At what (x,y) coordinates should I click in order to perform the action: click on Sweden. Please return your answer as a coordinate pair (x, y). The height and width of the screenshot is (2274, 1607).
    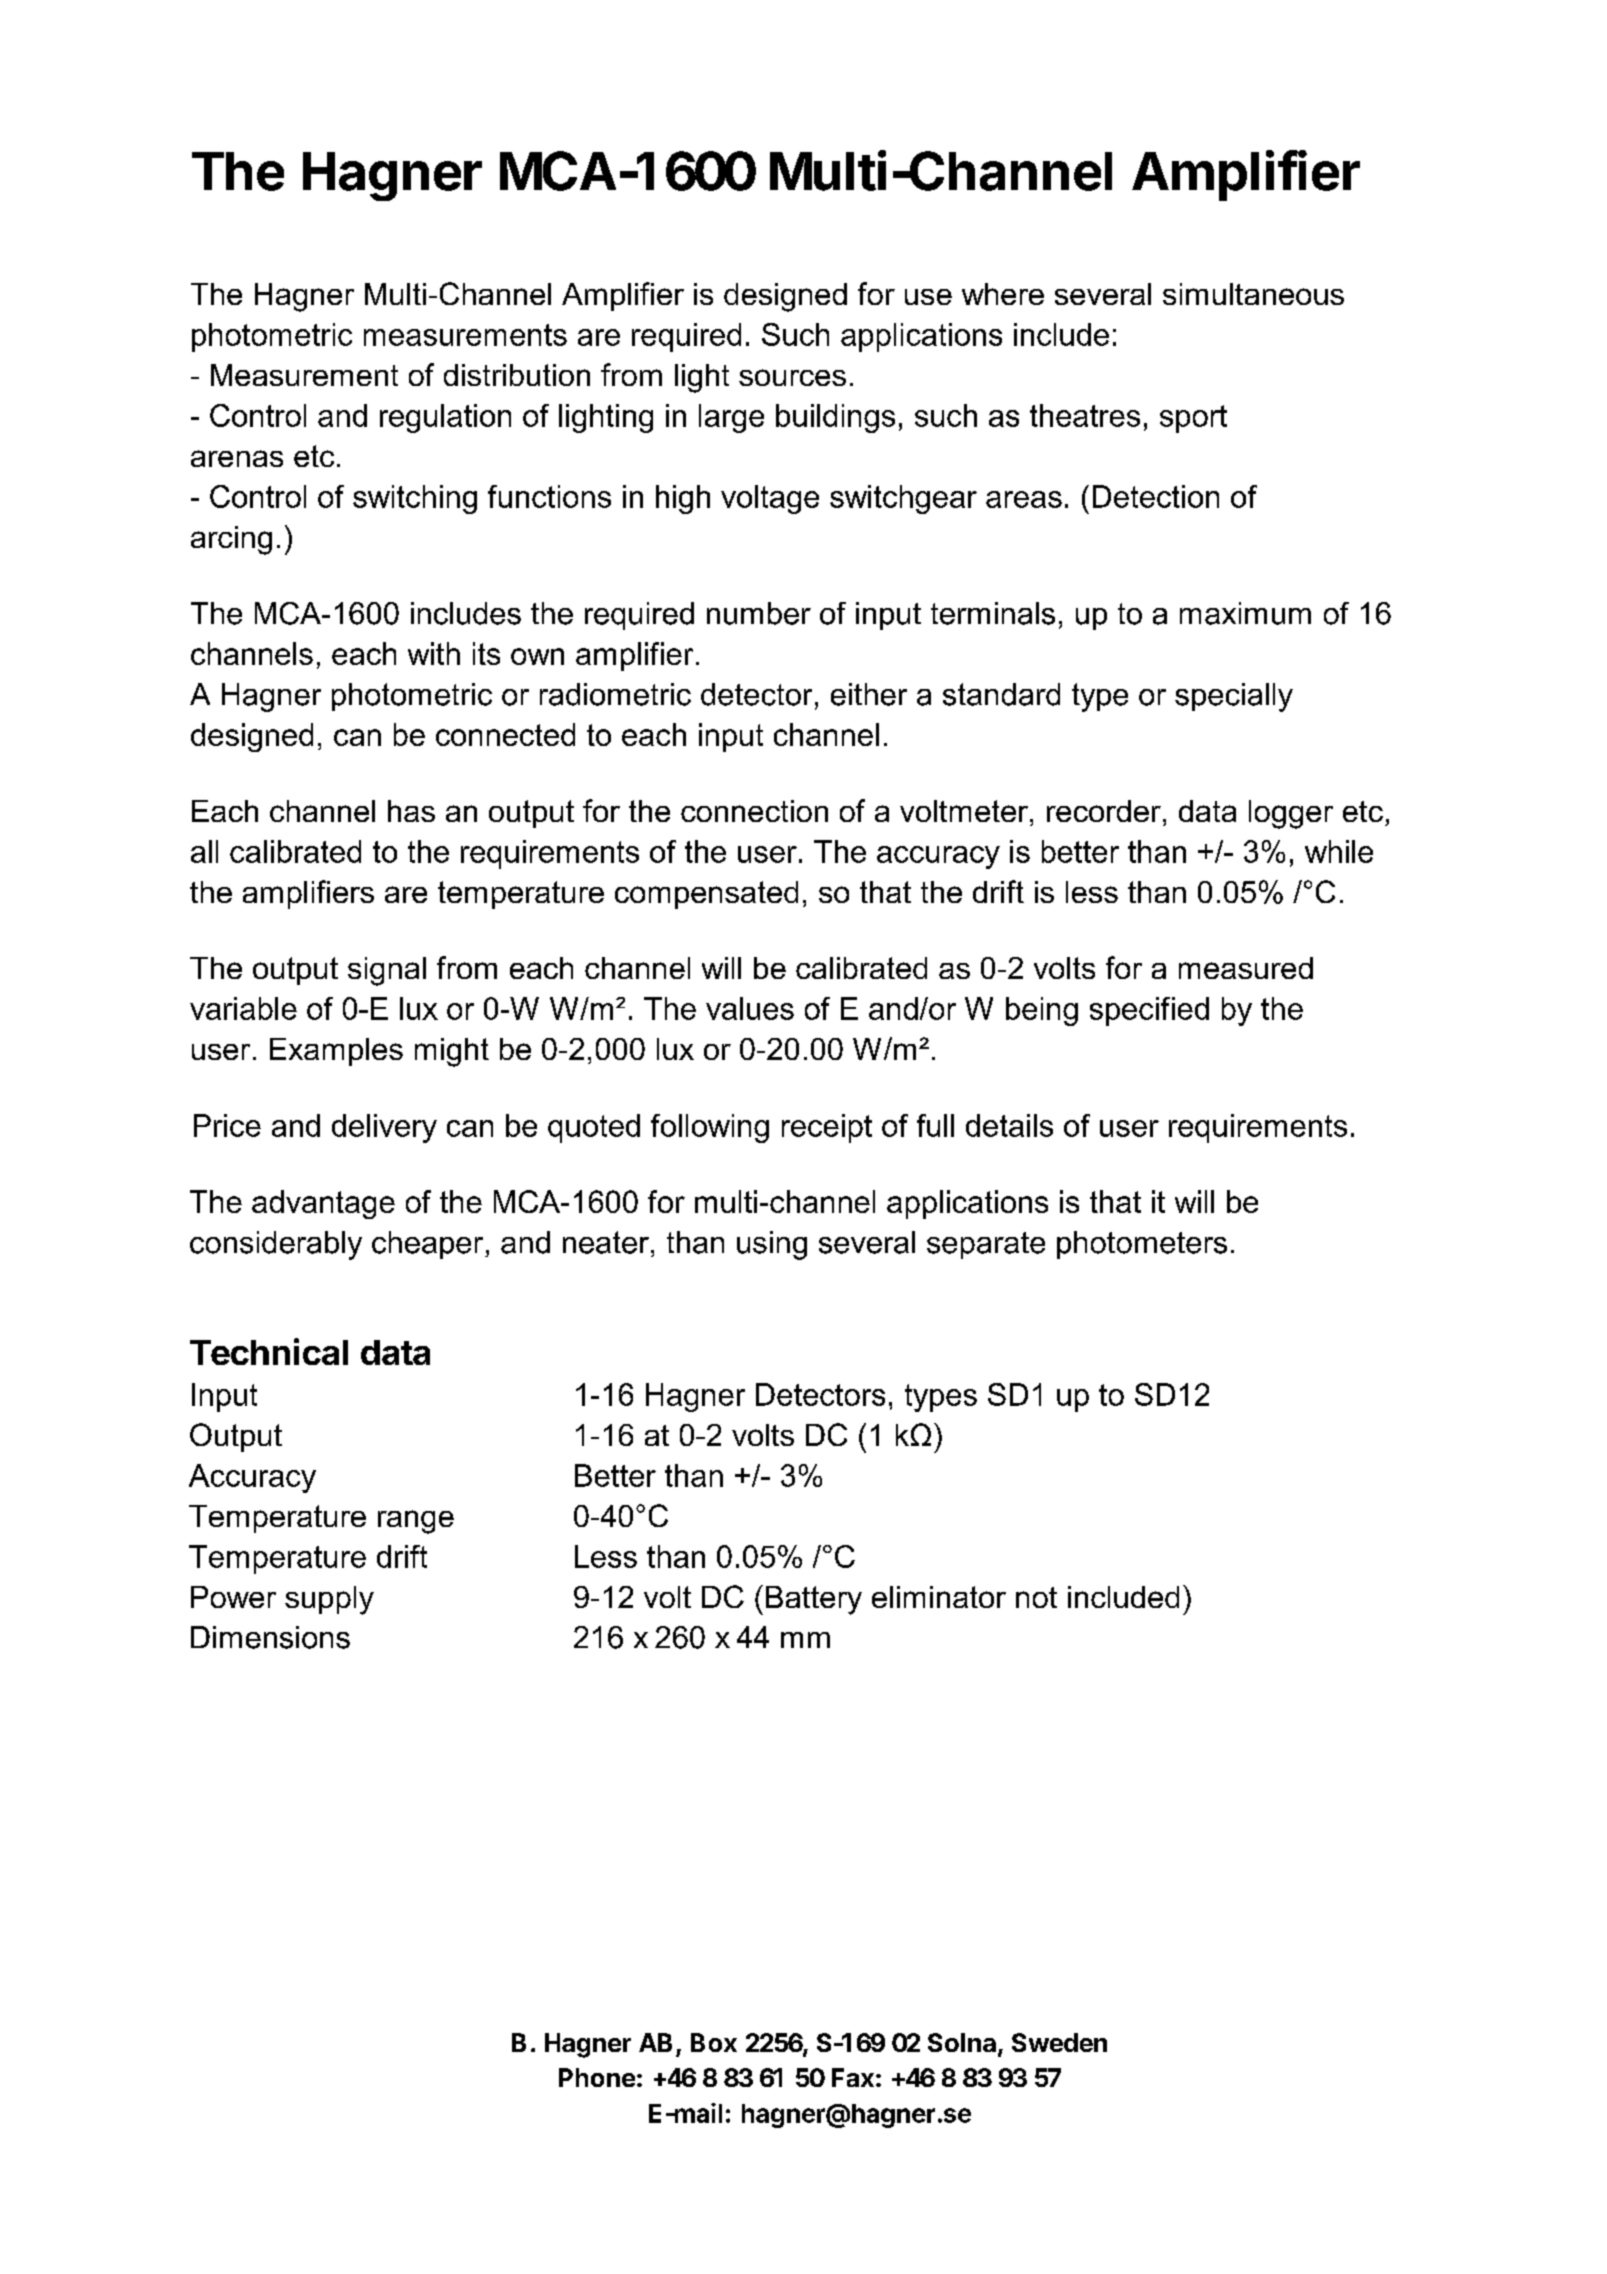
    Looking at the image, I should click on (1059, 2042).
